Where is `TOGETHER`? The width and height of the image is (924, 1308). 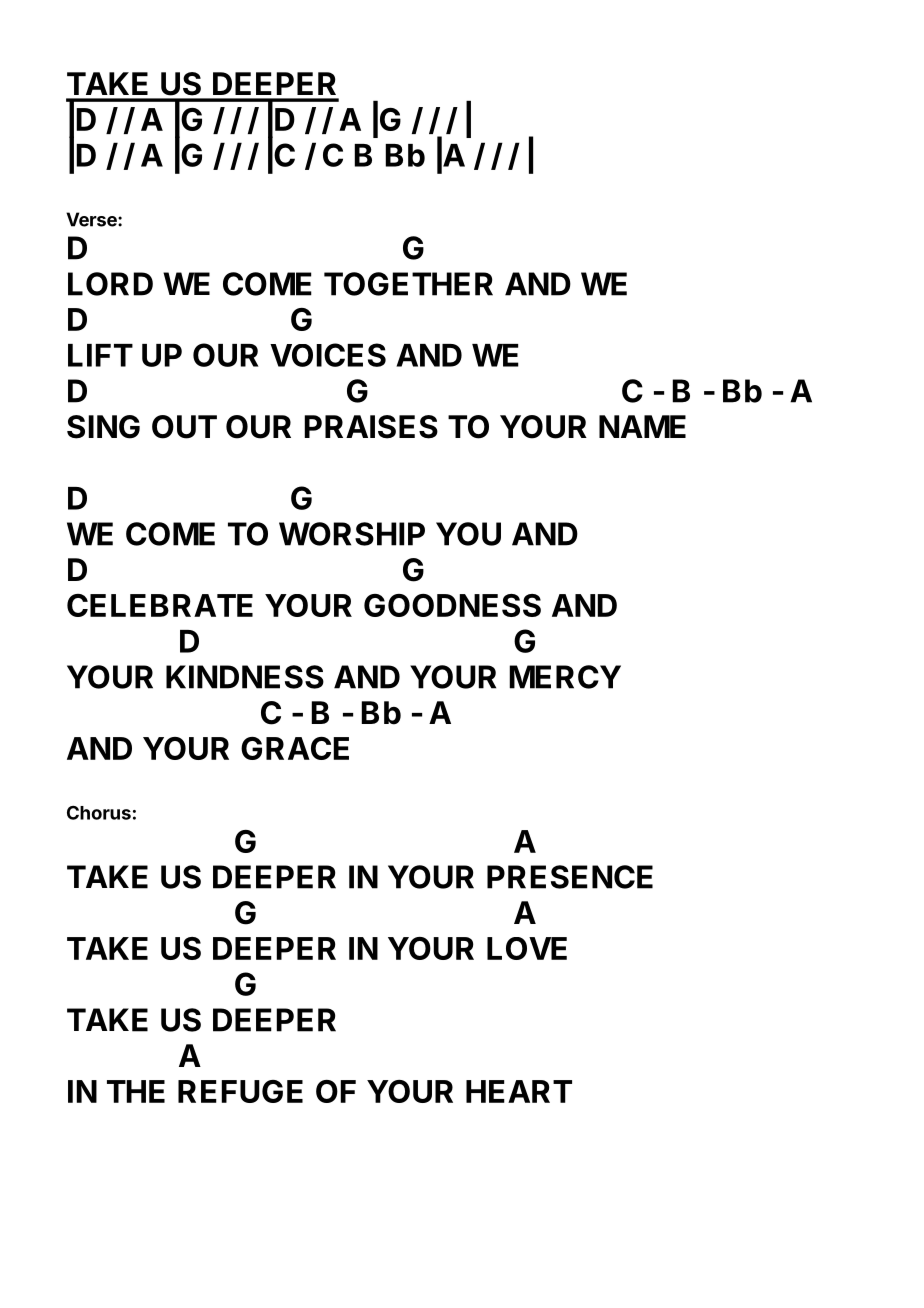 TOGETHER is located at coordinates (408, 284).
